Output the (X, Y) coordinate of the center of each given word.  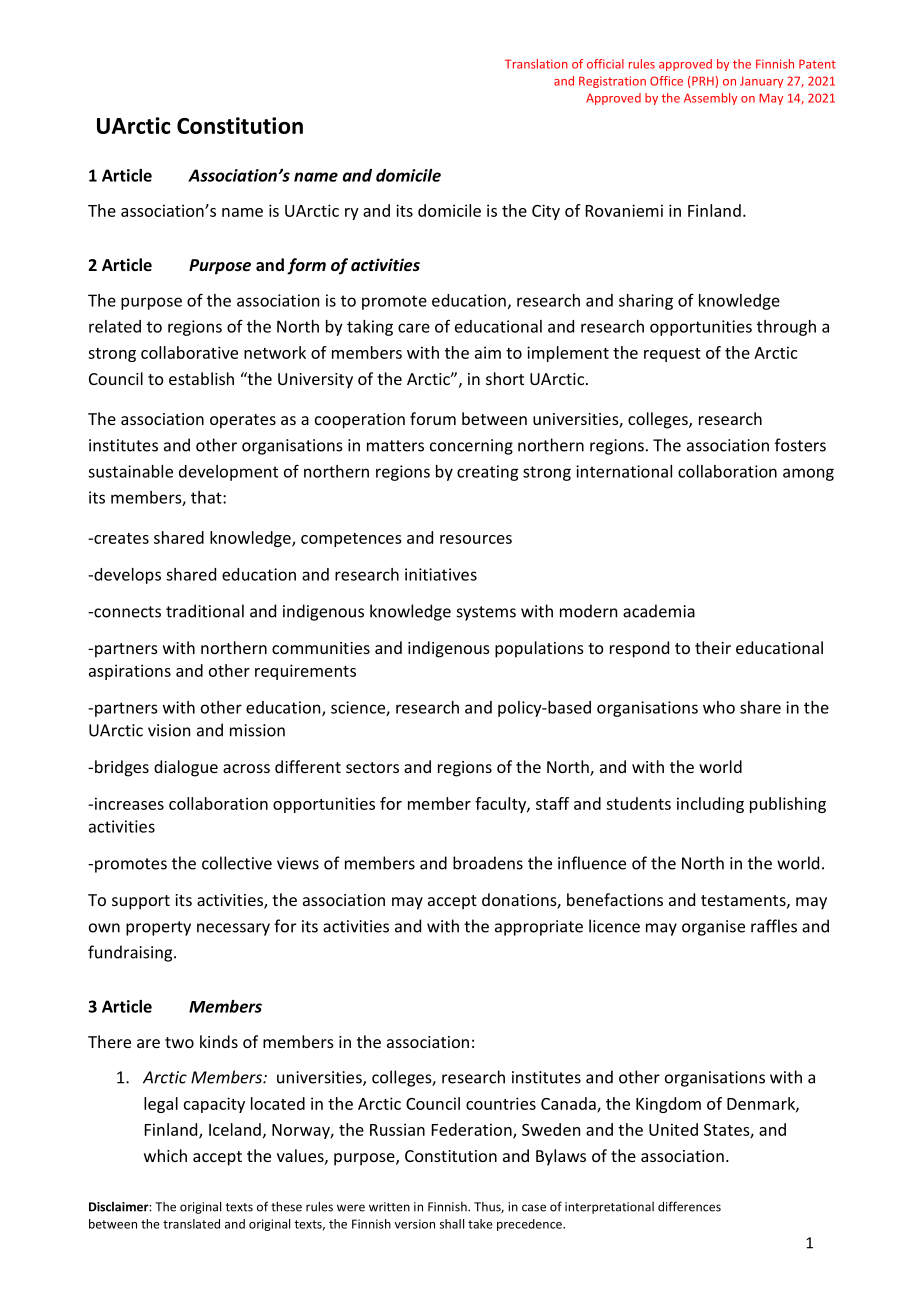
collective (237, 863)
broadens (488, 863)
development (228, 473)
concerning (471, 447)
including (710, 805)
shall (452, 1224)
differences (689, 1206)
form (306, 266)
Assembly (710, 99)
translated (191, 1224)
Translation (536, 64)
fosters (800, 445)
